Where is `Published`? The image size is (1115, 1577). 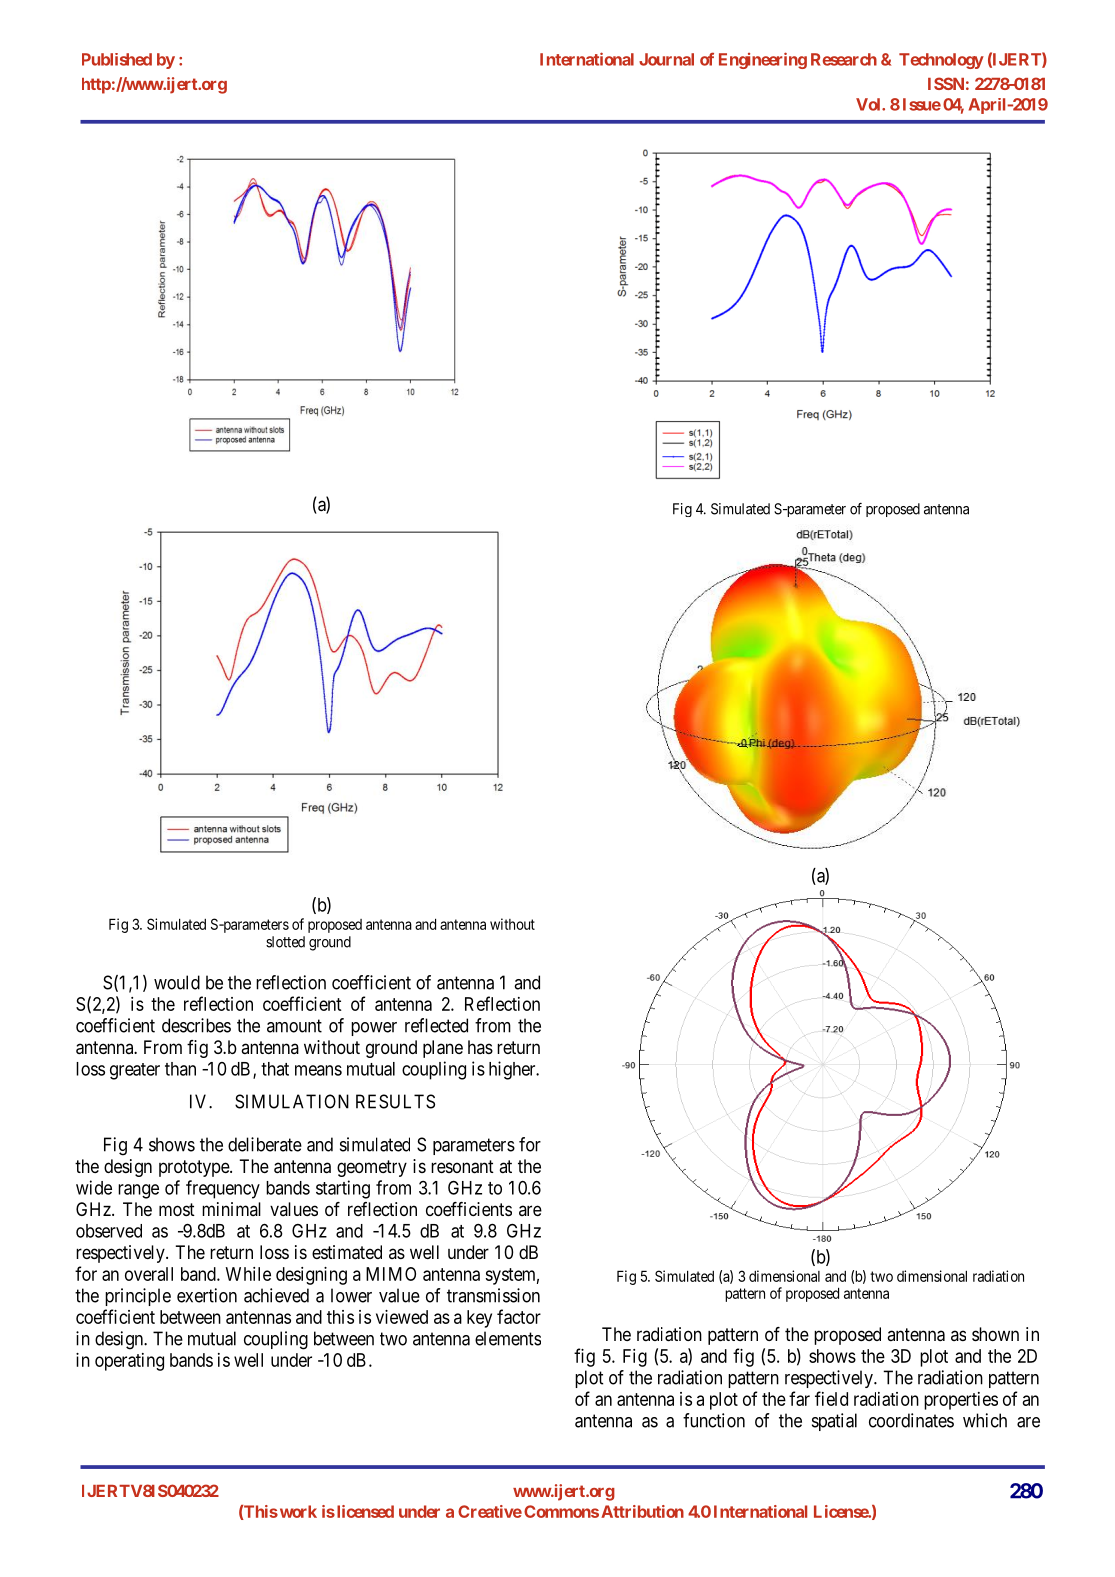 Published is located at coordinates (117, 59).
